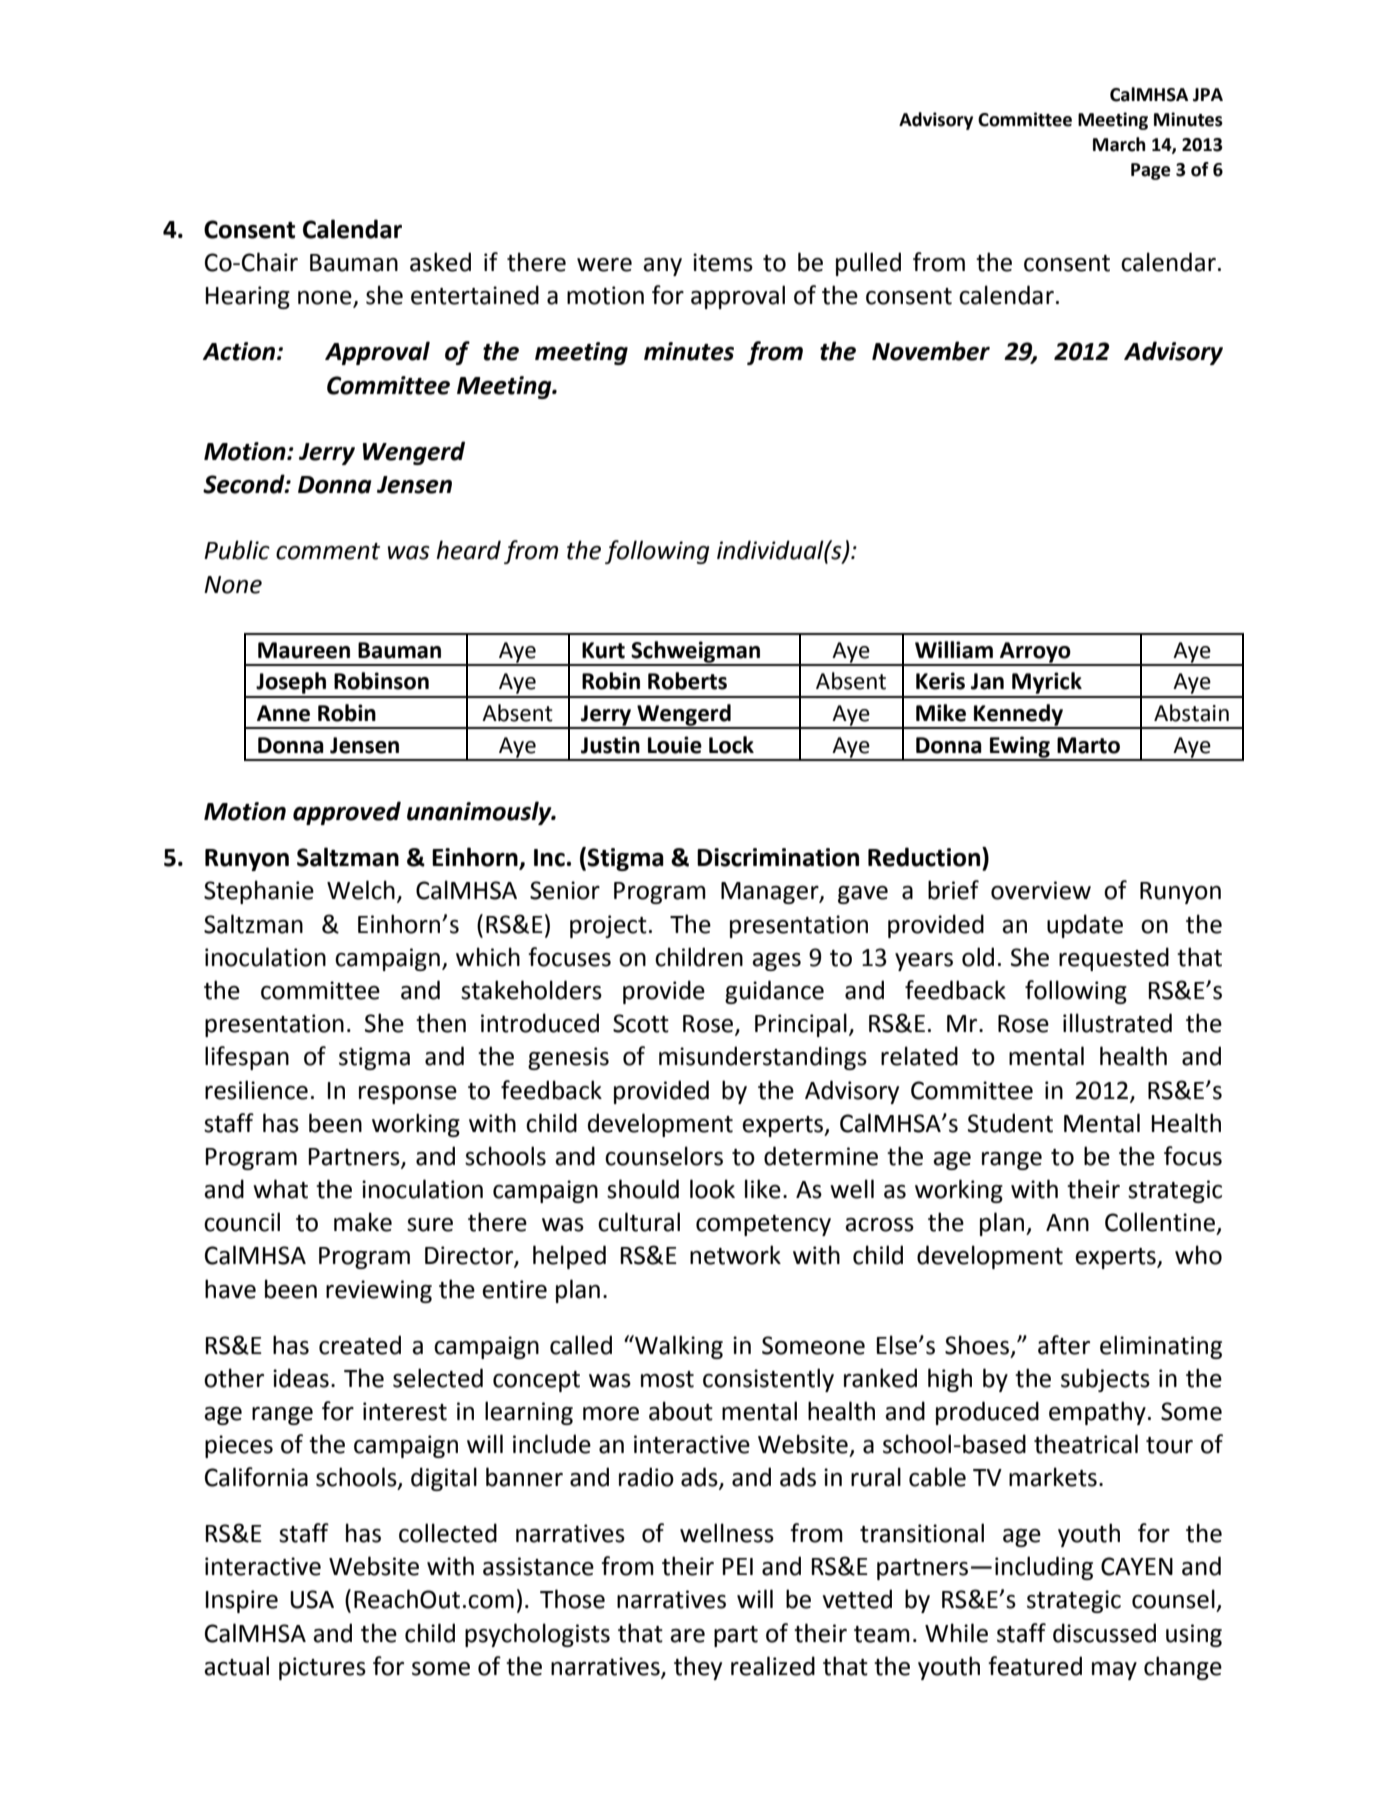  Describe the element at coordinates (440, 262) in the screenshot. I see `asked` at that location.
